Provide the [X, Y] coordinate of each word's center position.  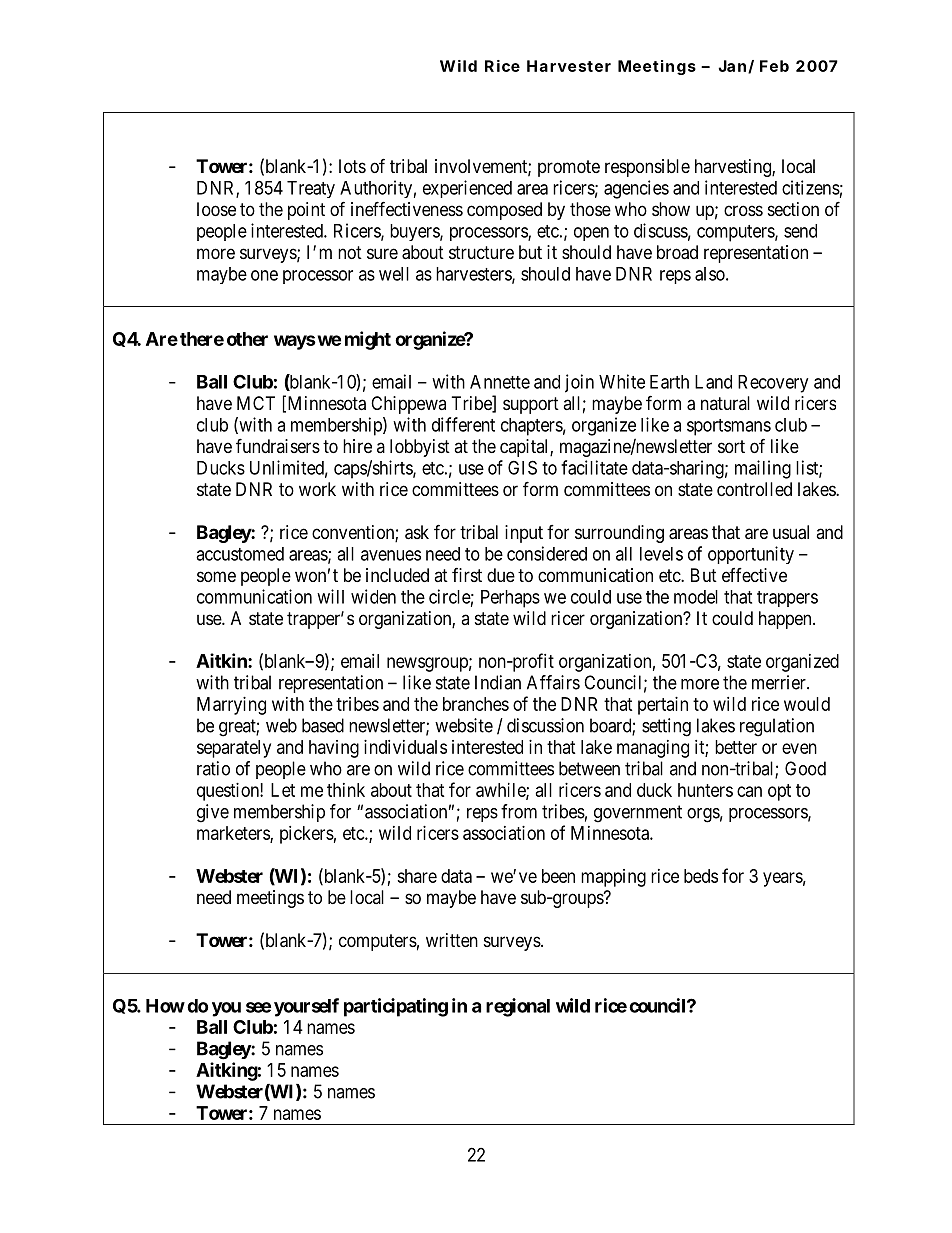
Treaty [311, 189]
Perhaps [510, 599]
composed [504, 211]
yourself [306, 1007]
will [330, 596]
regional [518, 1007]
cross [743, 210]
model [696, 597]
